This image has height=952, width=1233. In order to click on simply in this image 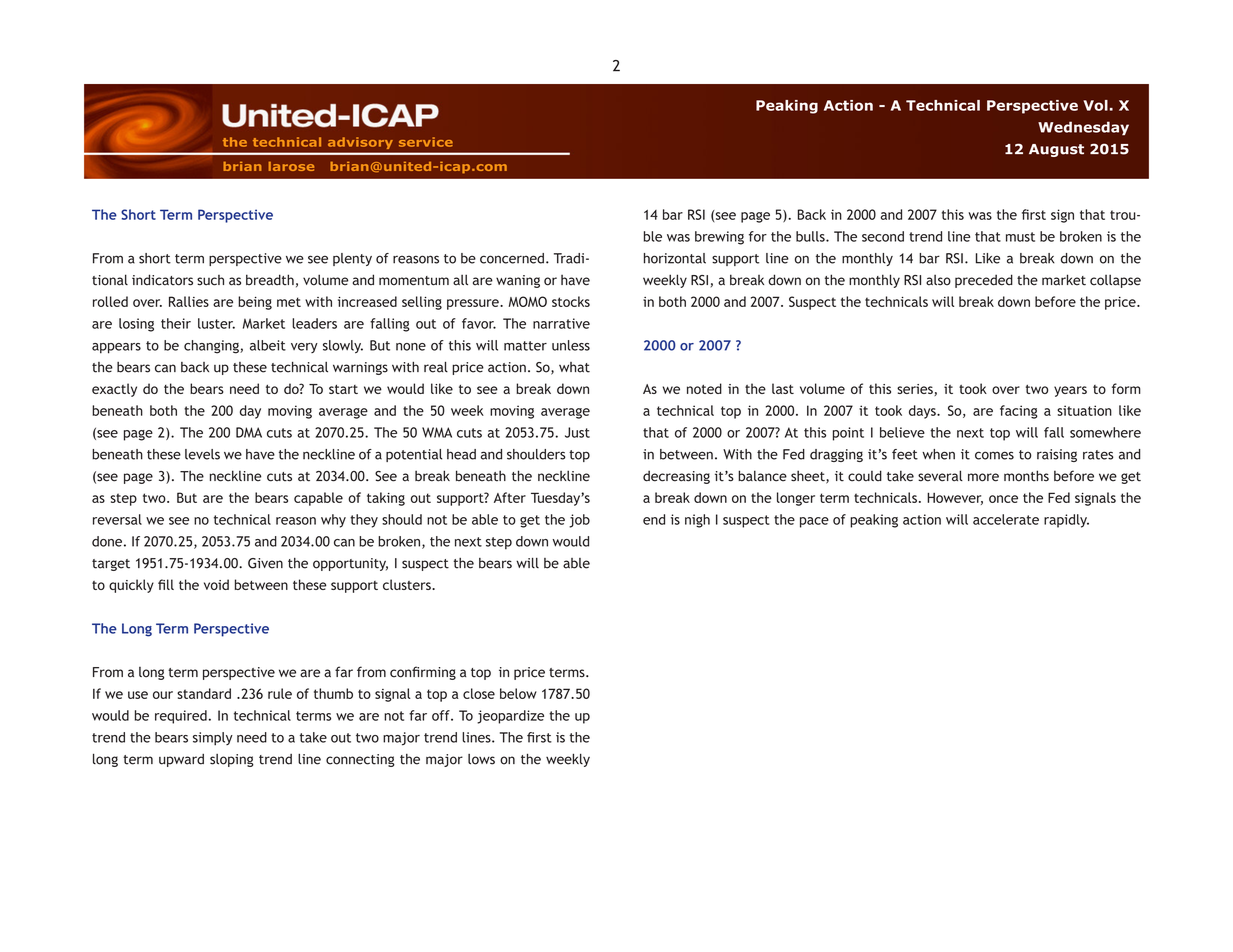, I will do `click(213, 739)`.
